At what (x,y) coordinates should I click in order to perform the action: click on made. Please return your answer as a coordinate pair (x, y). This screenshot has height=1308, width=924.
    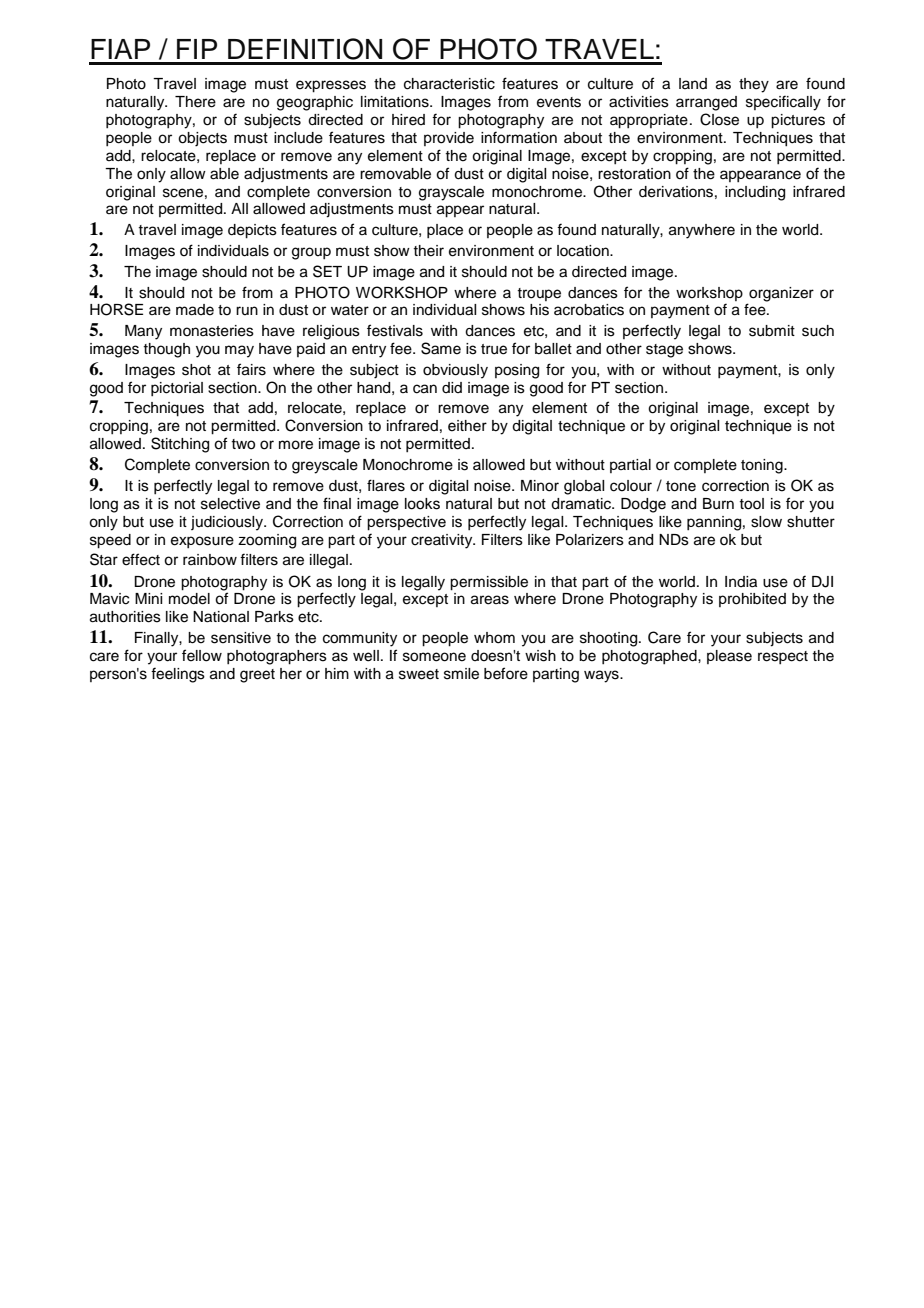
    Looking at the image, I should click on (195, 310).
